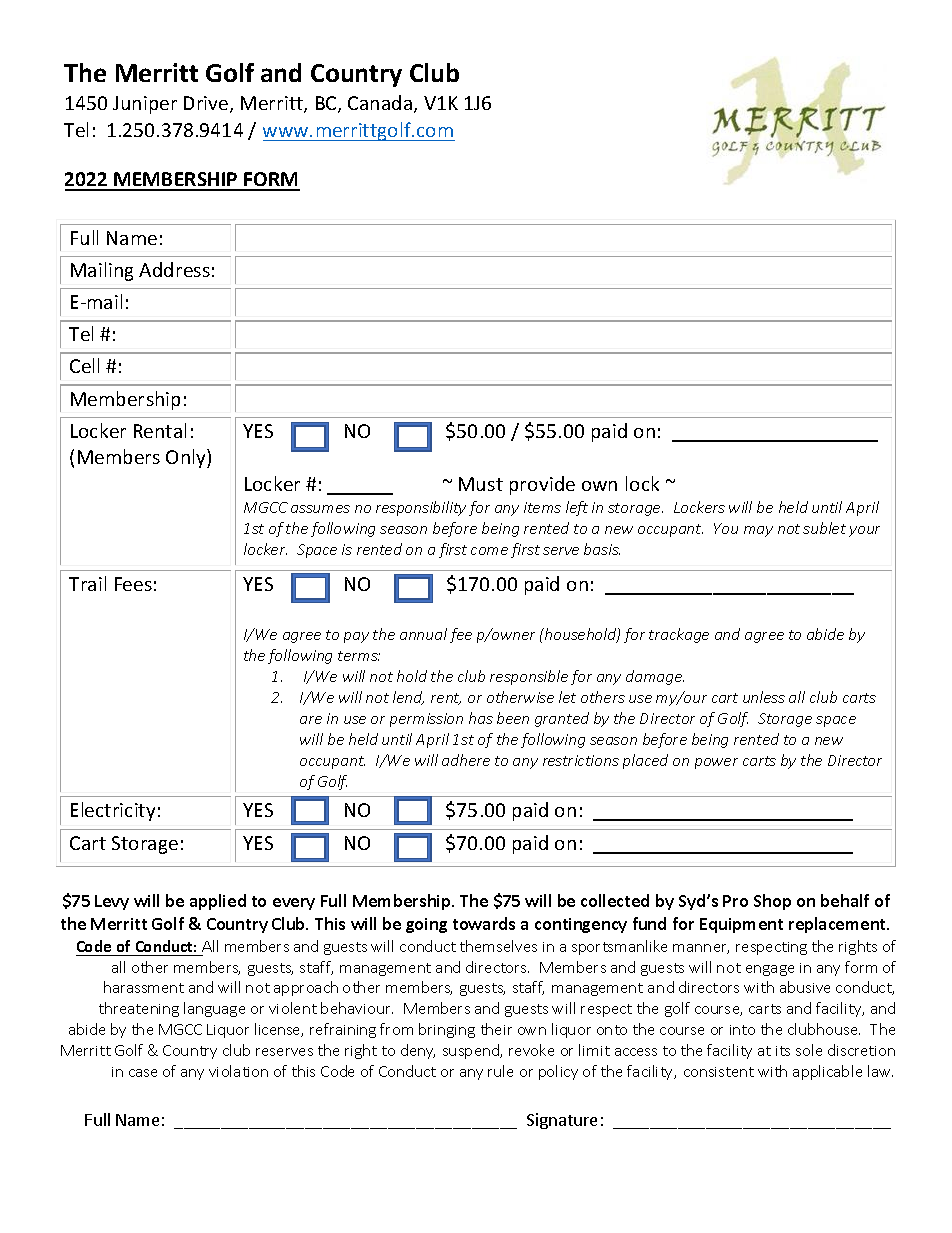 The image size is (952, 1233). Describe the element at coordinates (143, 1073) in the screenshot. I see `case` at that location.
